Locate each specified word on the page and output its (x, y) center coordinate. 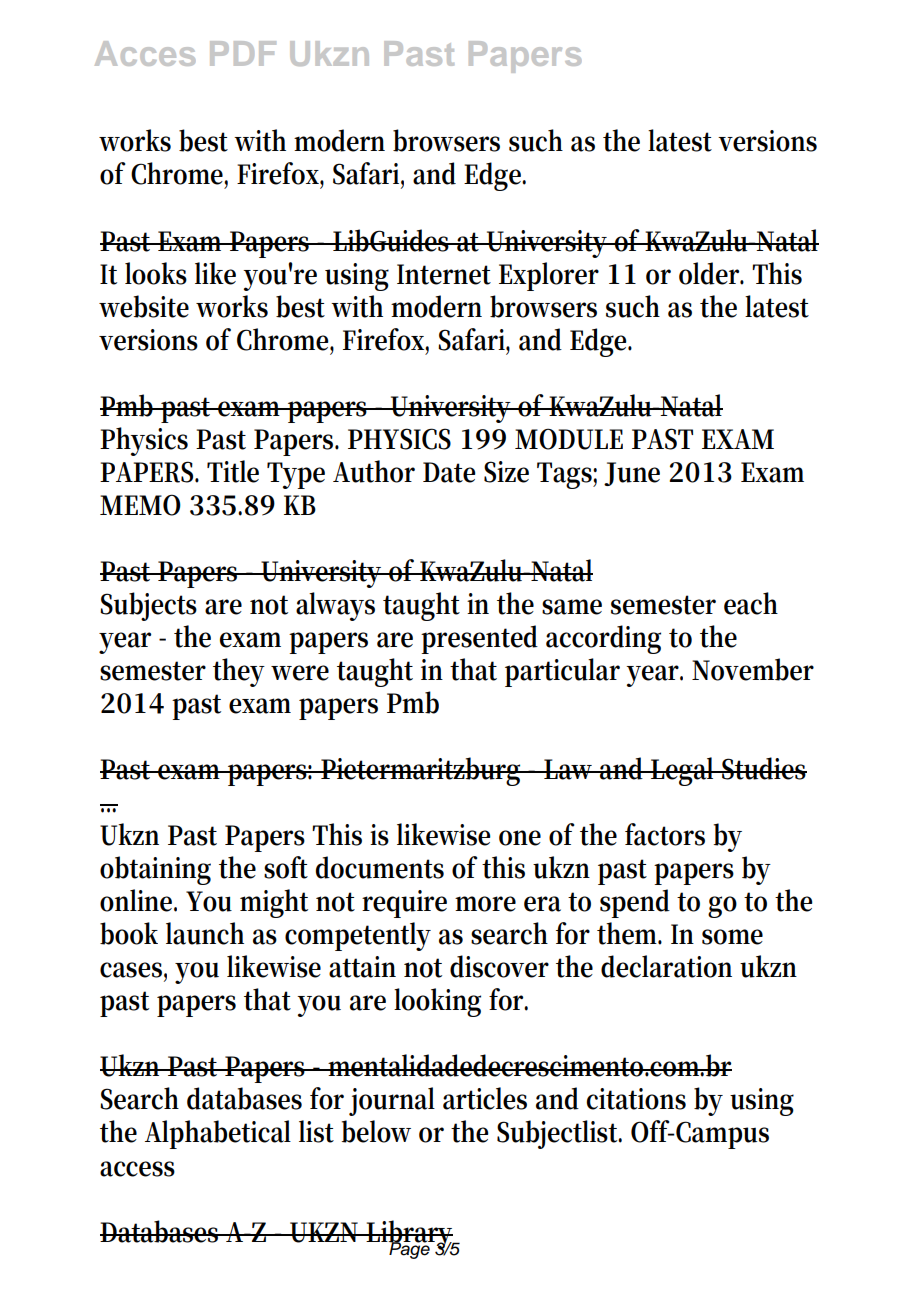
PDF (243, 53)
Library (410, 1235)
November (753, 669)
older (711, 273)
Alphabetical (218, 1134)
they (239, 672)
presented (479, 639)
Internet (444, 274)
